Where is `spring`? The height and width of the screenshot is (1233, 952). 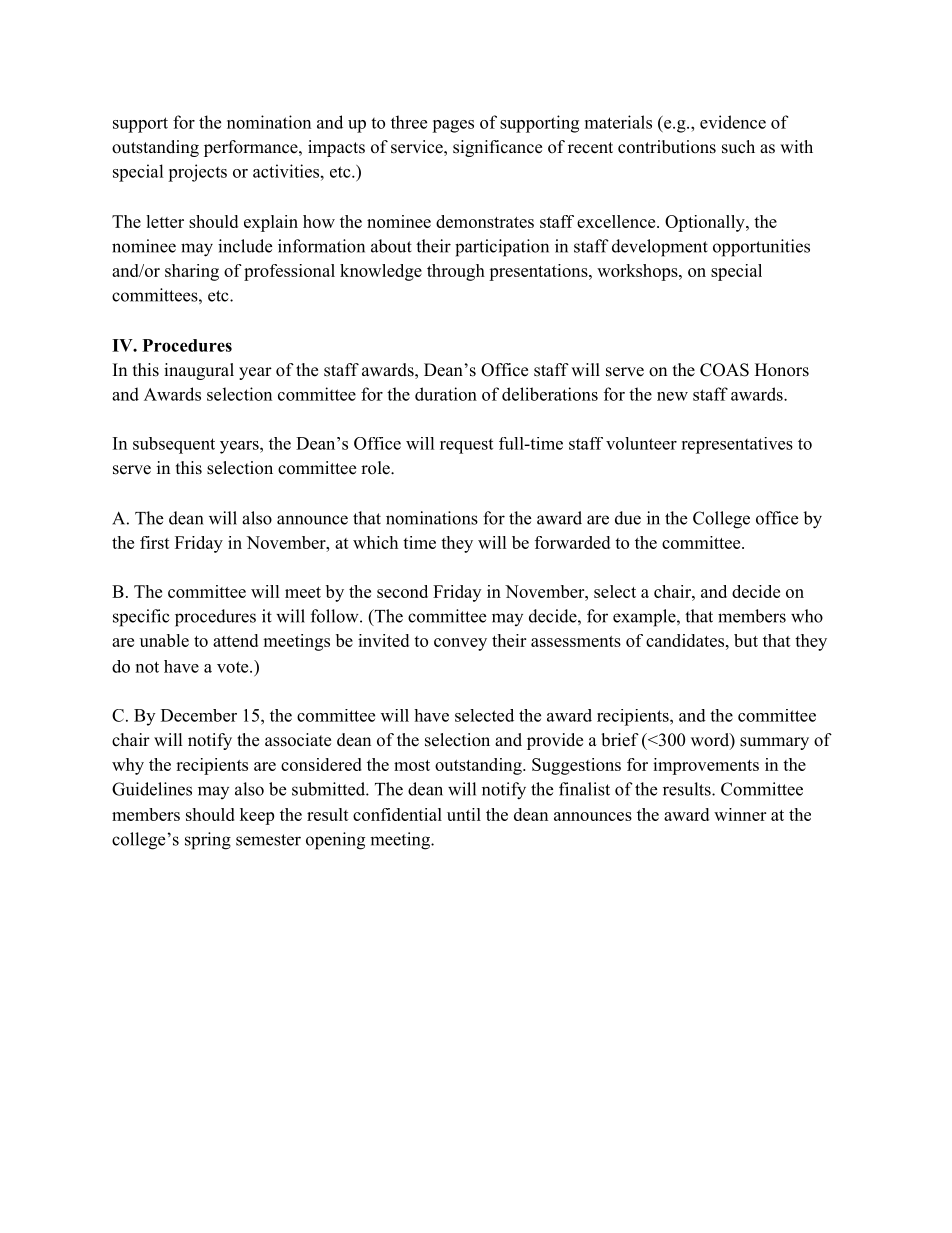
spring is located at coordinates (208, 841).
